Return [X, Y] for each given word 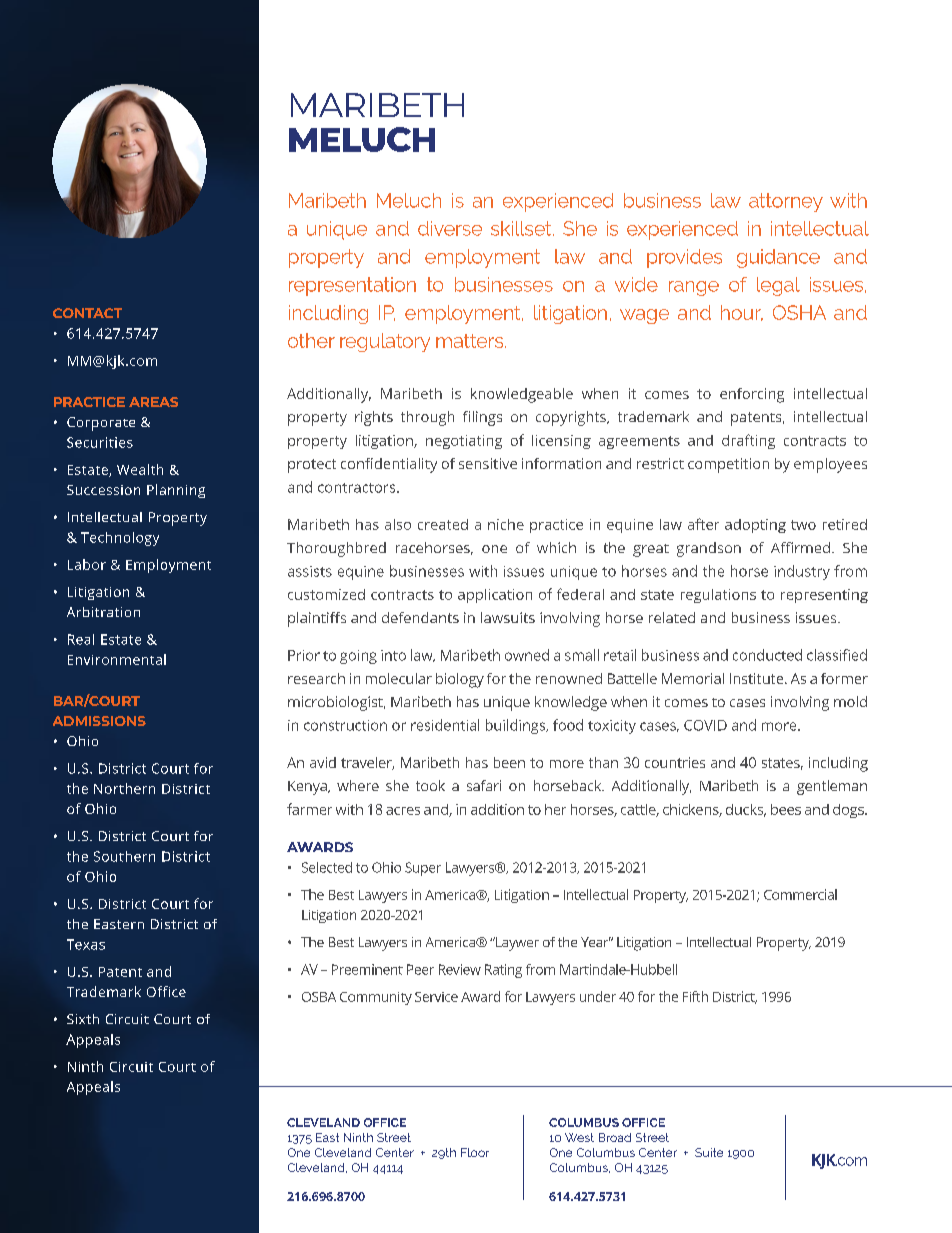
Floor [475, 1152]
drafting [748, 441]
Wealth [140, 469]
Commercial [800, 894]
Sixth [83, 1019]
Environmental [117, 659]
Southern [124, 856]
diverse [450, 228]
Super [423, 869]
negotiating [464, 442]
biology [460, 680]
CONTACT [87, 313]
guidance [778, 258]
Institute [758, 678]
